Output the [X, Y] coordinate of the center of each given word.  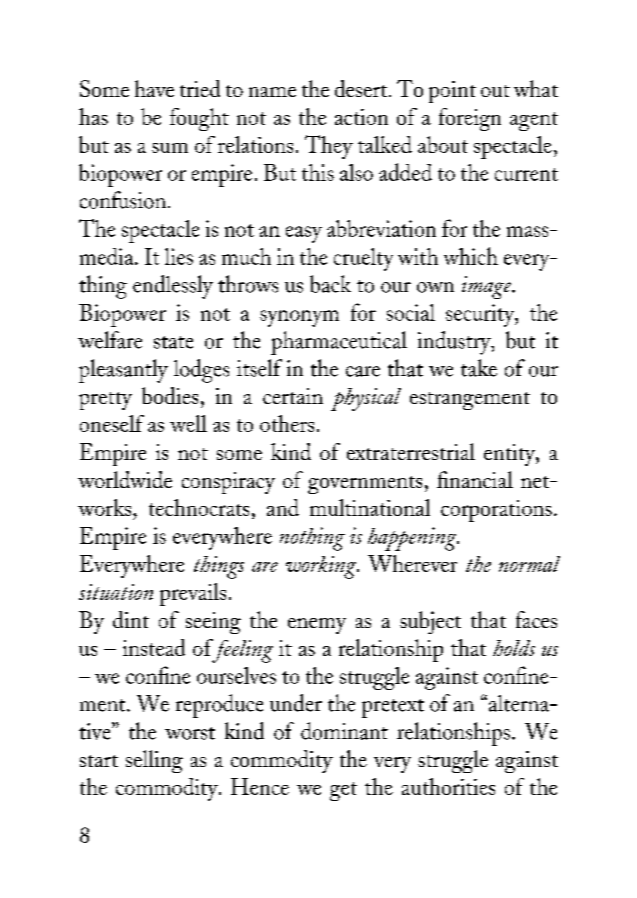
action [361, 117]
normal [529, 564]
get [343, 791]
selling [154, 761]
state [173, 342]
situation [116, 592]
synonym [299, 318]
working [322, 567]
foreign [470, 119]
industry [455, 343]
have [154, 88]
